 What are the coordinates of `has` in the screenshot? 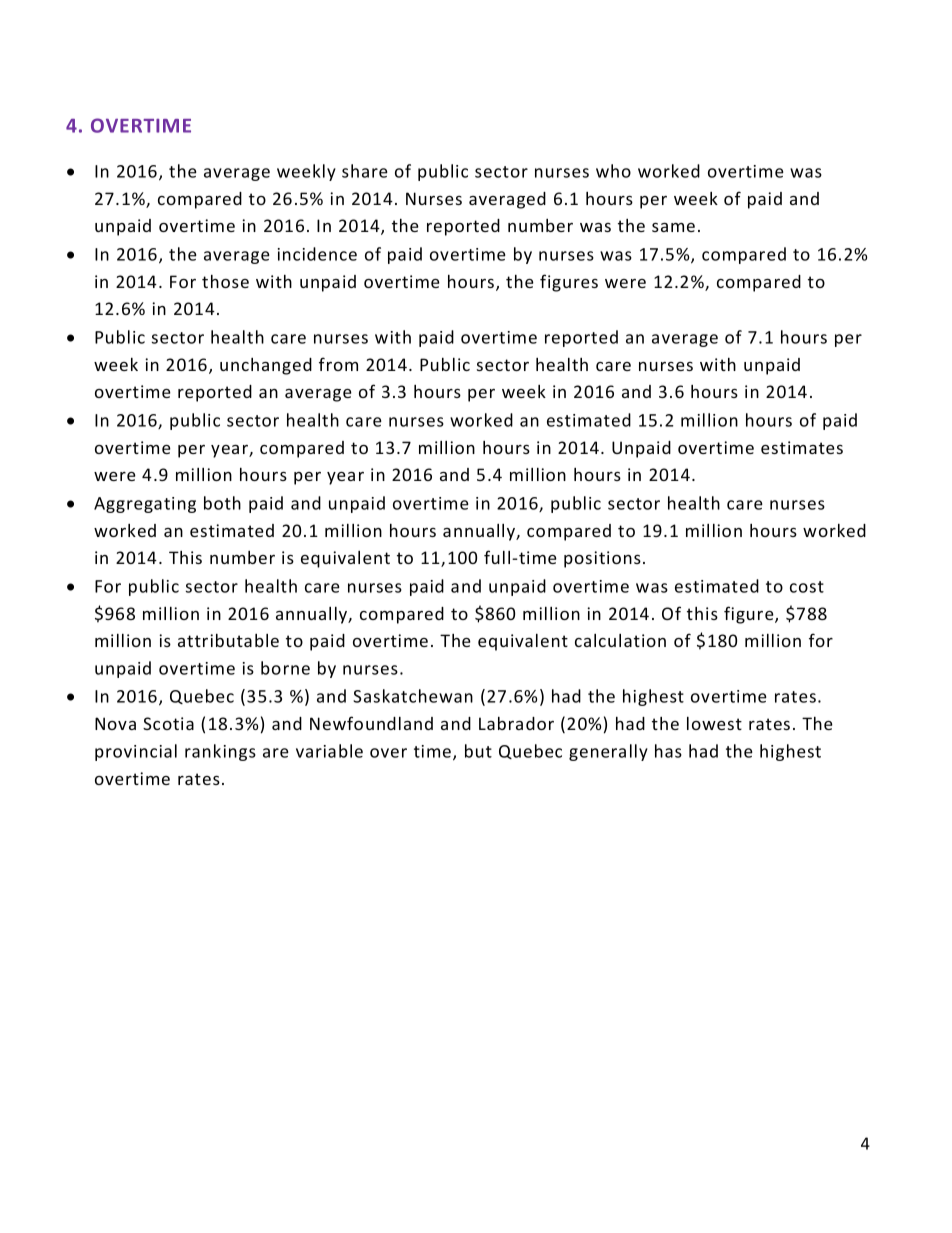 It's located at (668, 751).
